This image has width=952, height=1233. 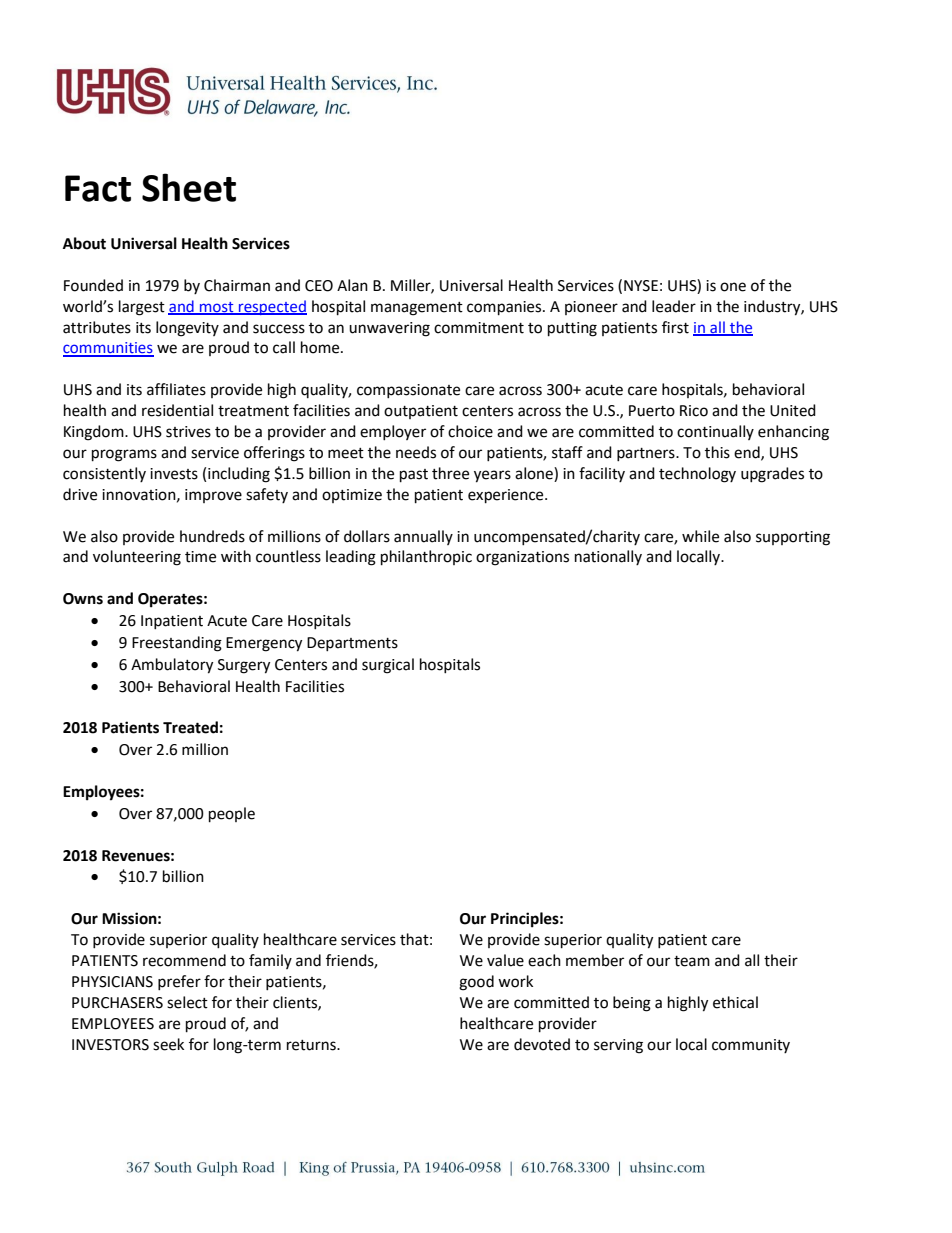 What do you see at coordinates (697, 475) in the image?
I see `technology` at bounding box center [697, 475].
